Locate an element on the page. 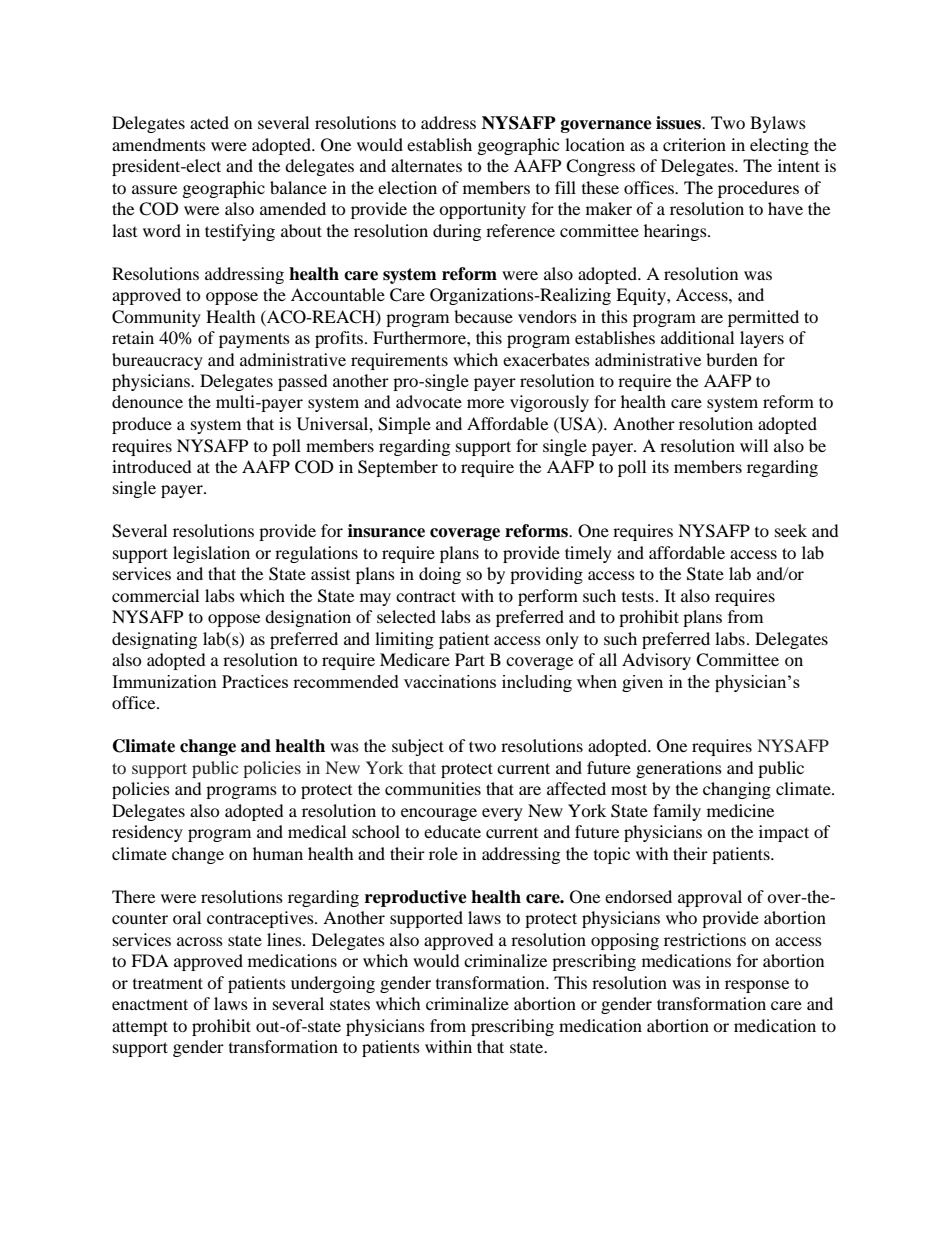  produce is located at coordinates (142, 425).
